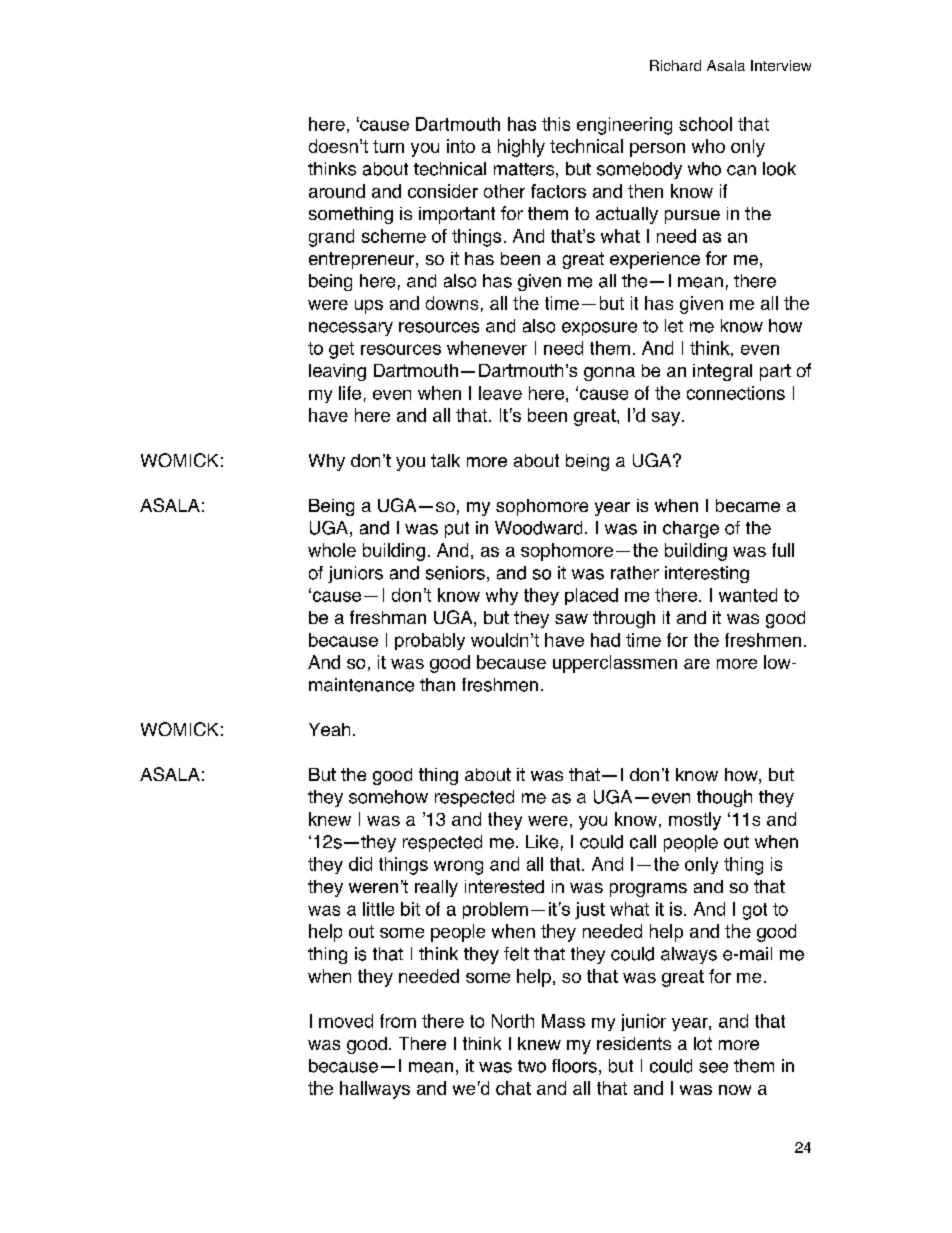 The width and height of the page is (952, 1233). What do you see at coordinates (388, 617) in the page?
I see `freshman` at bounding box center [388, 617].
